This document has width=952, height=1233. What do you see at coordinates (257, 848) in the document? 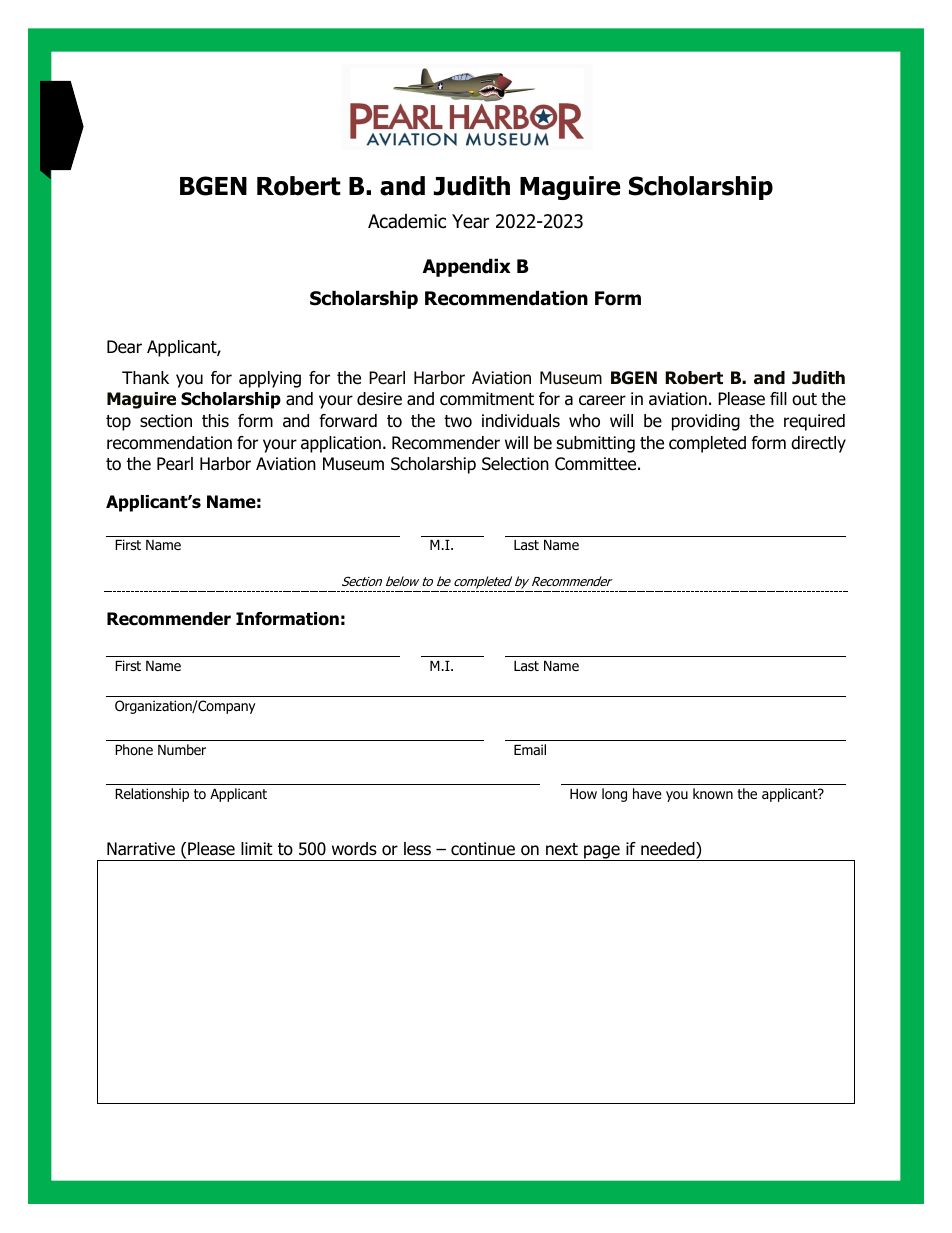
I see `limit` at bounding box center [257, 848].
